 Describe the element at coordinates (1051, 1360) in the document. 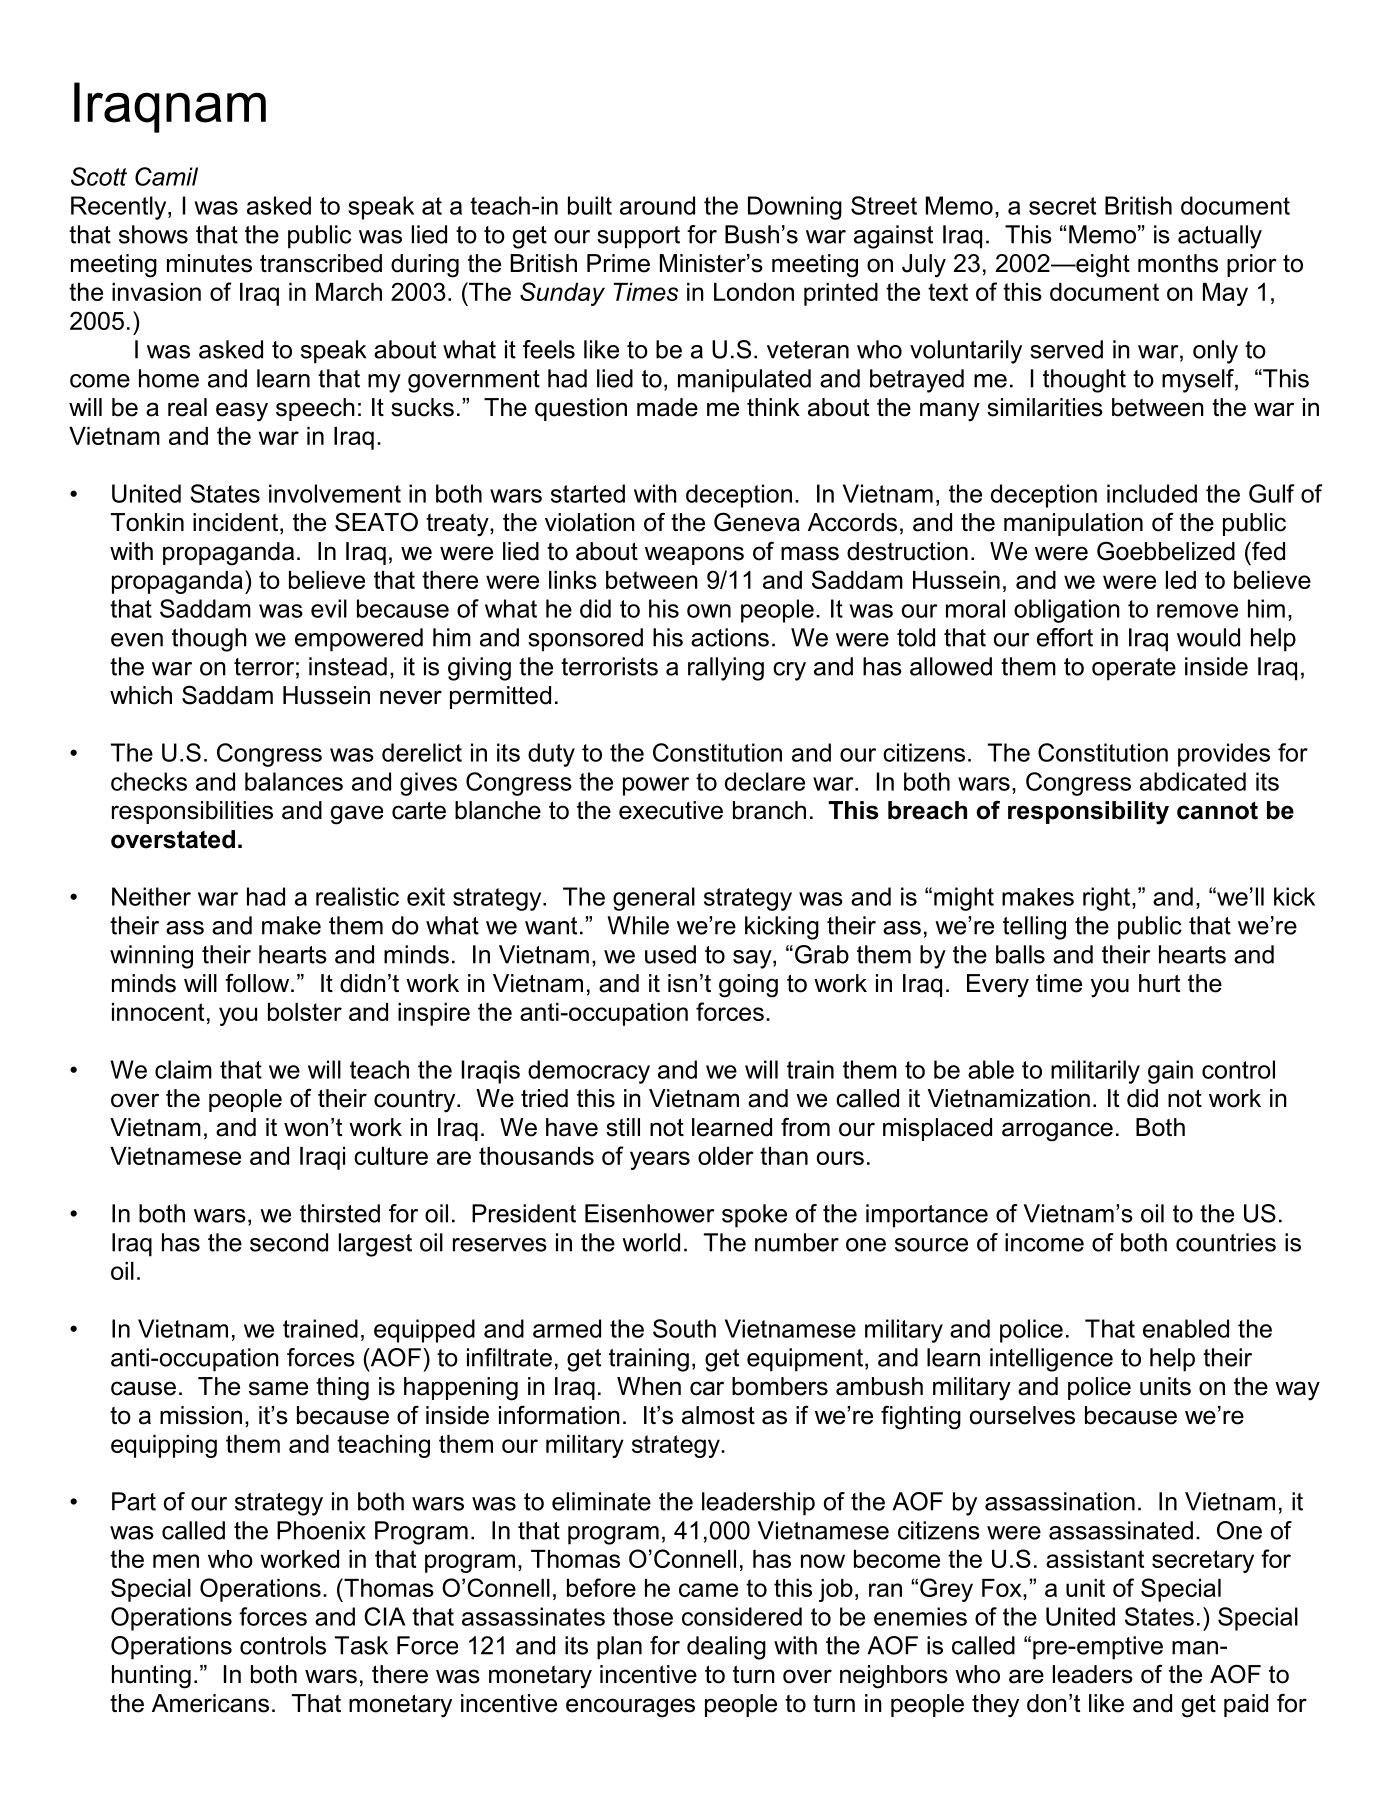

I see `intelligence` at that location.
